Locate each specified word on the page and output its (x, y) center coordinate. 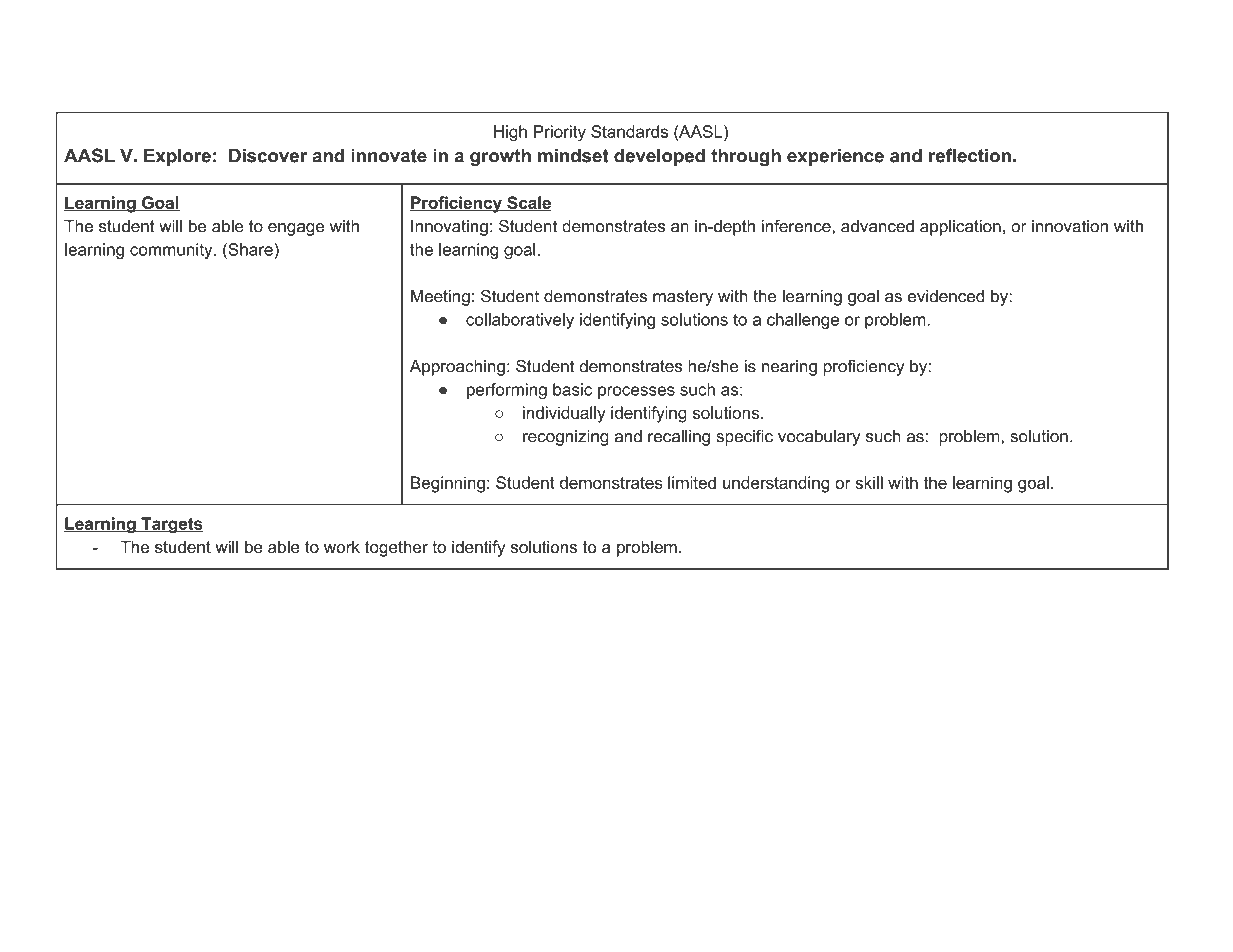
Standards (629, 131)
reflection (970, 155)
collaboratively (520, 321)
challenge (803, 321)
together (396, 548)
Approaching (457, 368)
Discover (268, 155)
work (342, 546)
